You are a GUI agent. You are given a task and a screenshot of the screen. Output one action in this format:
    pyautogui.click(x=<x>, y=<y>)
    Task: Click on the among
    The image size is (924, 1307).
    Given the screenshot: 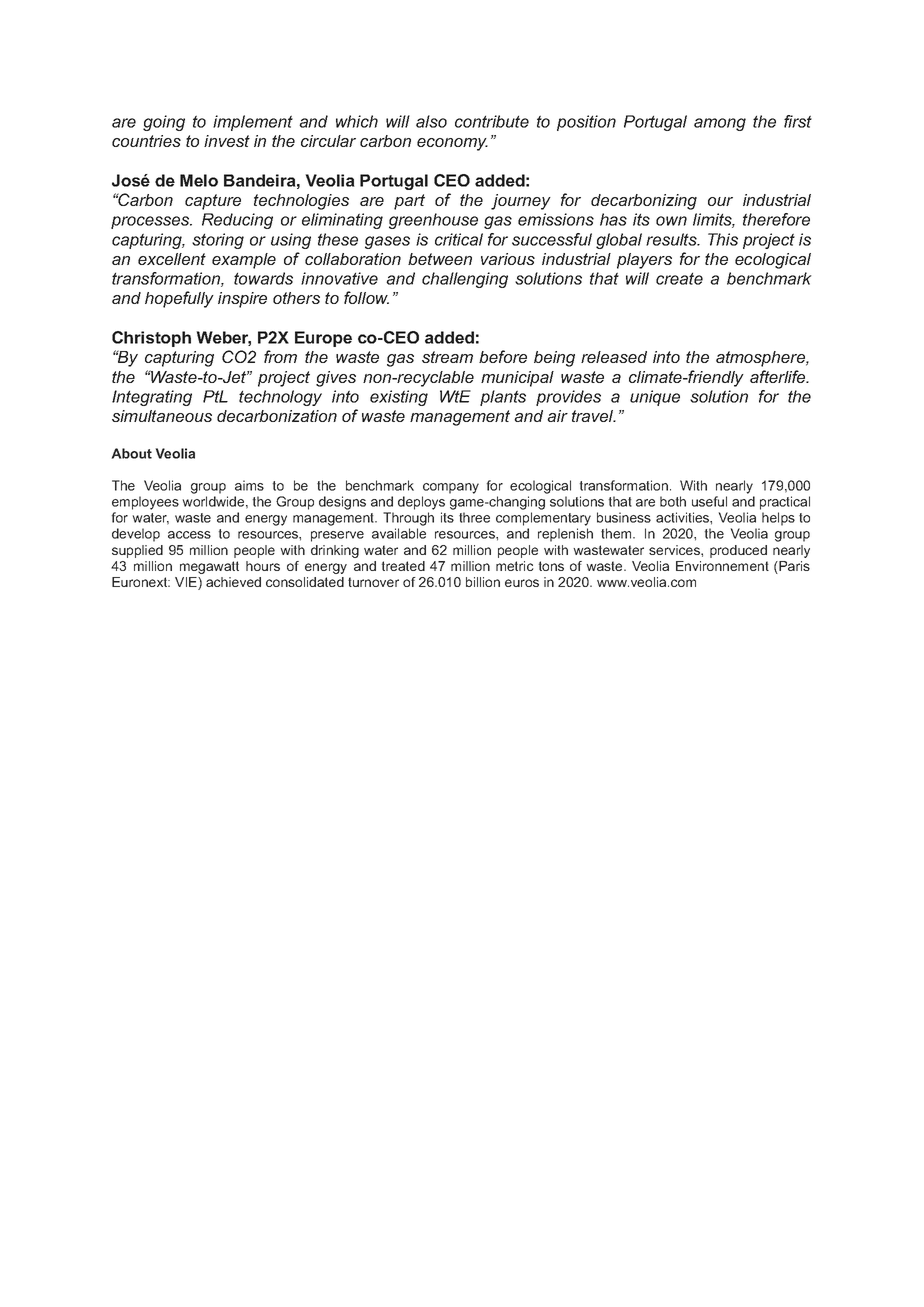 What is the action you would take?
    pyautogui.click(x=720, y=124)
